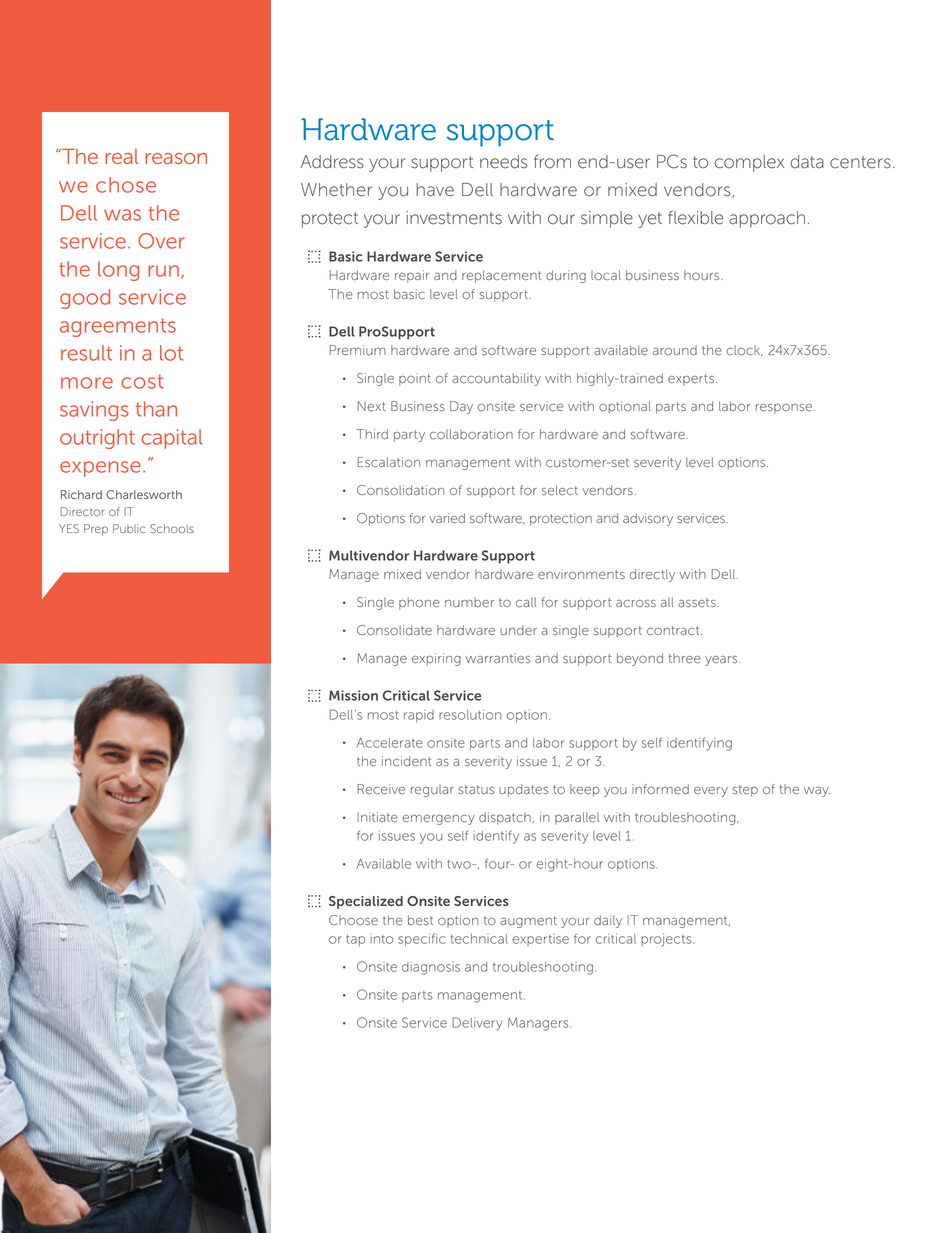 Image resolution: width=952 pixels, height=1233 pixels. I want to click on have, so click(435, 190).
